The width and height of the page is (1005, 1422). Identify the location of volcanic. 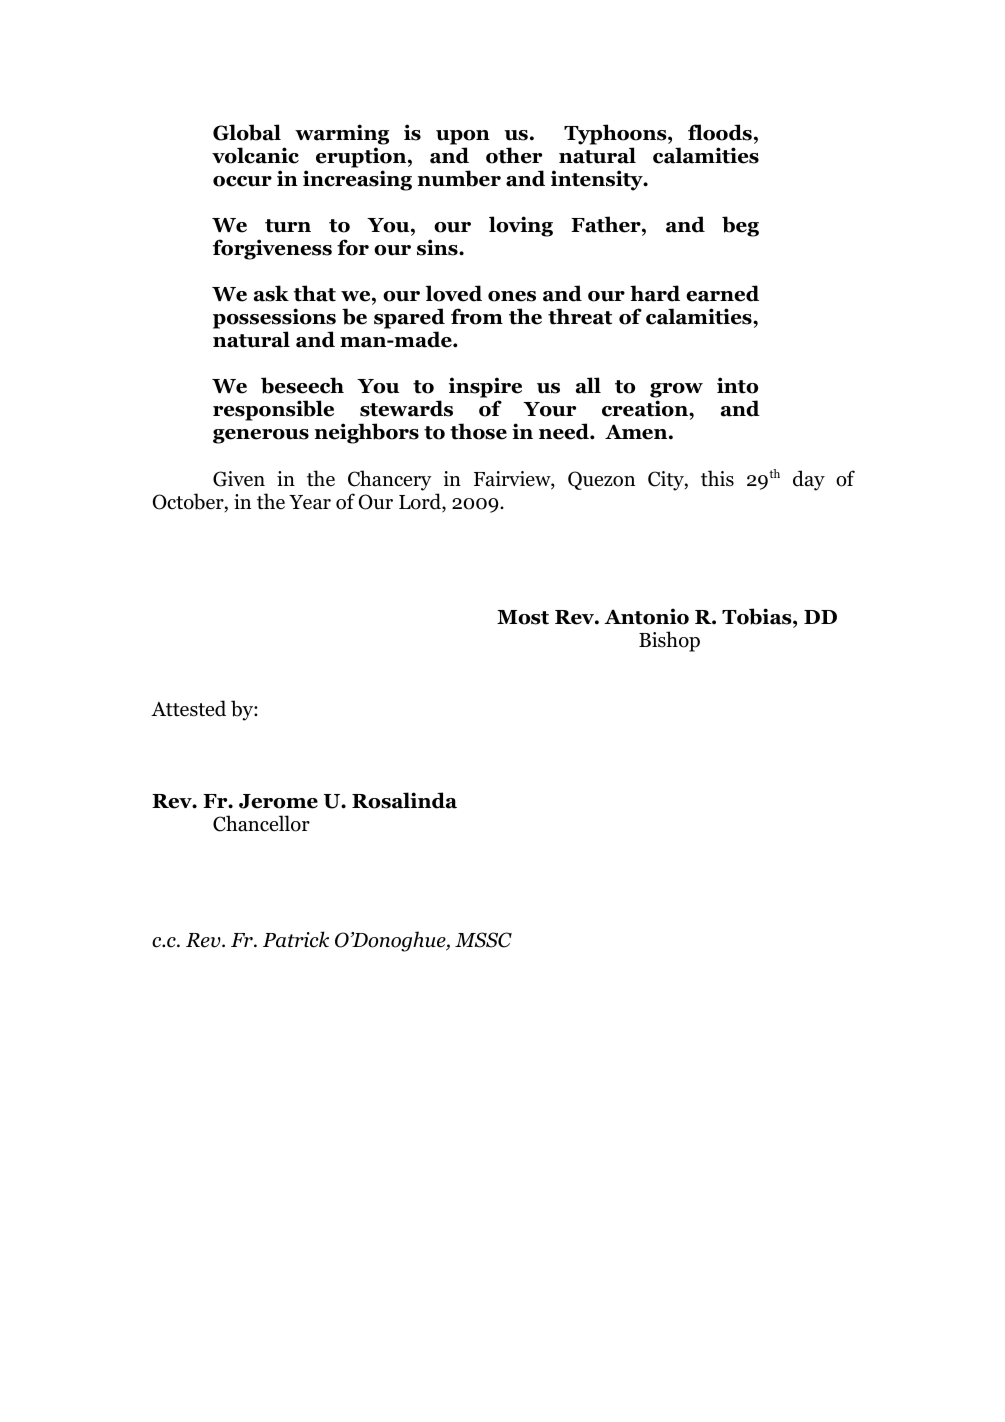
(255, 155).
